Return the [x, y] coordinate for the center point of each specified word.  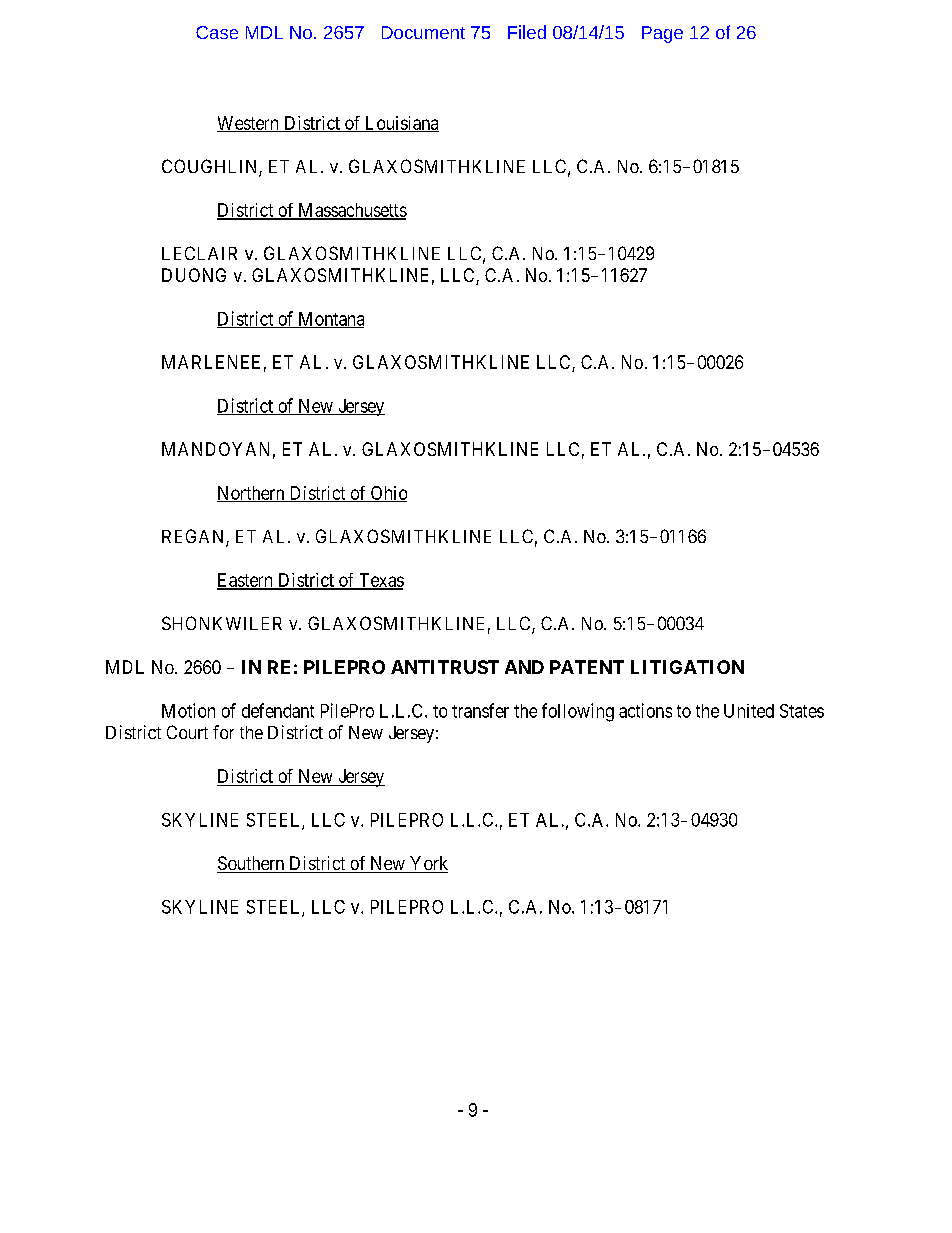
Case [217, 32]
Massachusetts [351, 211]
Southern [252, 864]
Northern [252, 494]
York [428, 864]
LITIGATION [687, 667]
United [749, 711]
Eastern [246, 581]
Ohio [387, 494]
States [802, 711]
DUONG [194, 275]
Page [662, 34]
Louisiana [401, 124]
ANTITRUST [445, 667]
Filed [527, 32]
